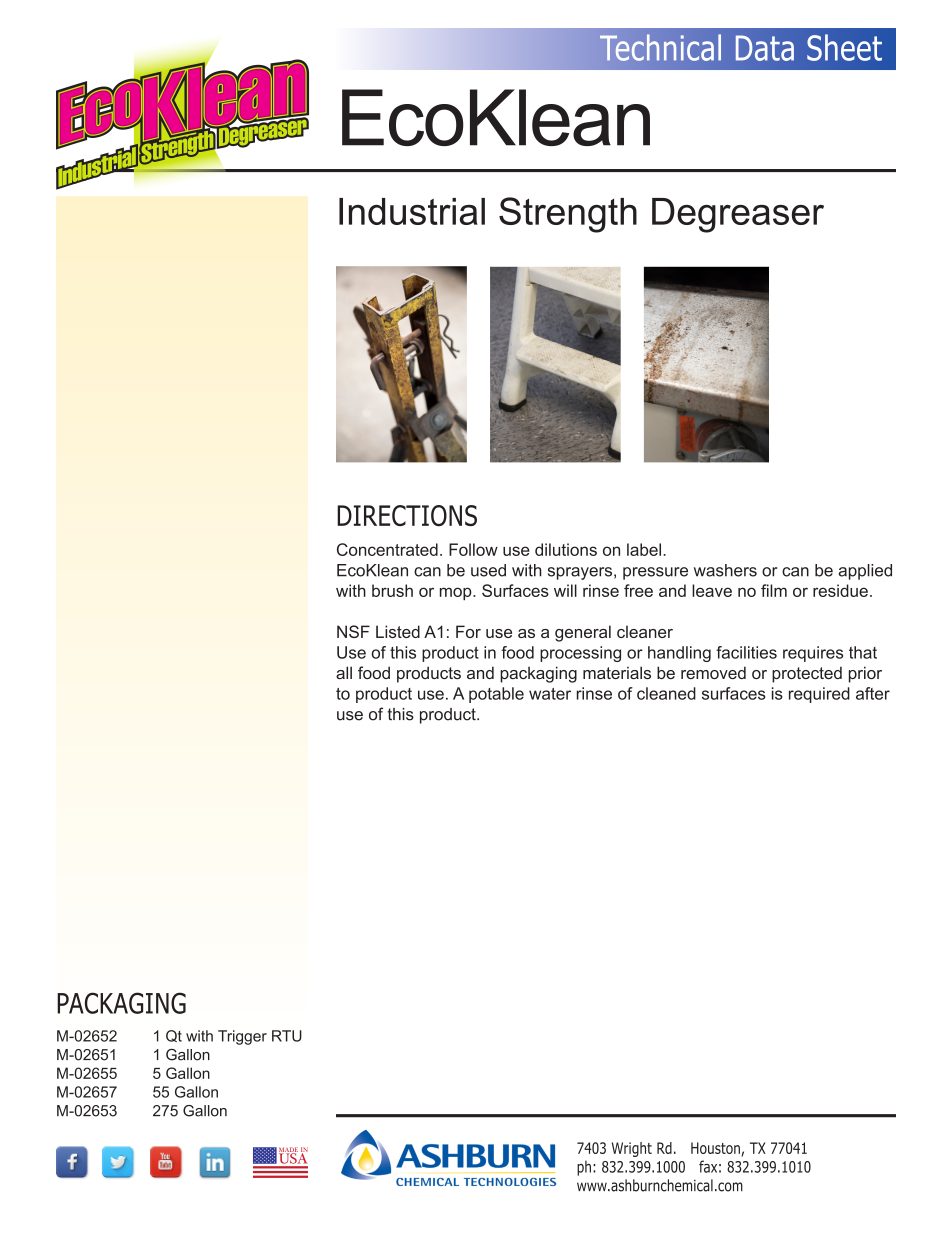  What do you see at coordinates (566, 549) in the screenshot?
I see `dilutions` at bounding box center [566, 549].
